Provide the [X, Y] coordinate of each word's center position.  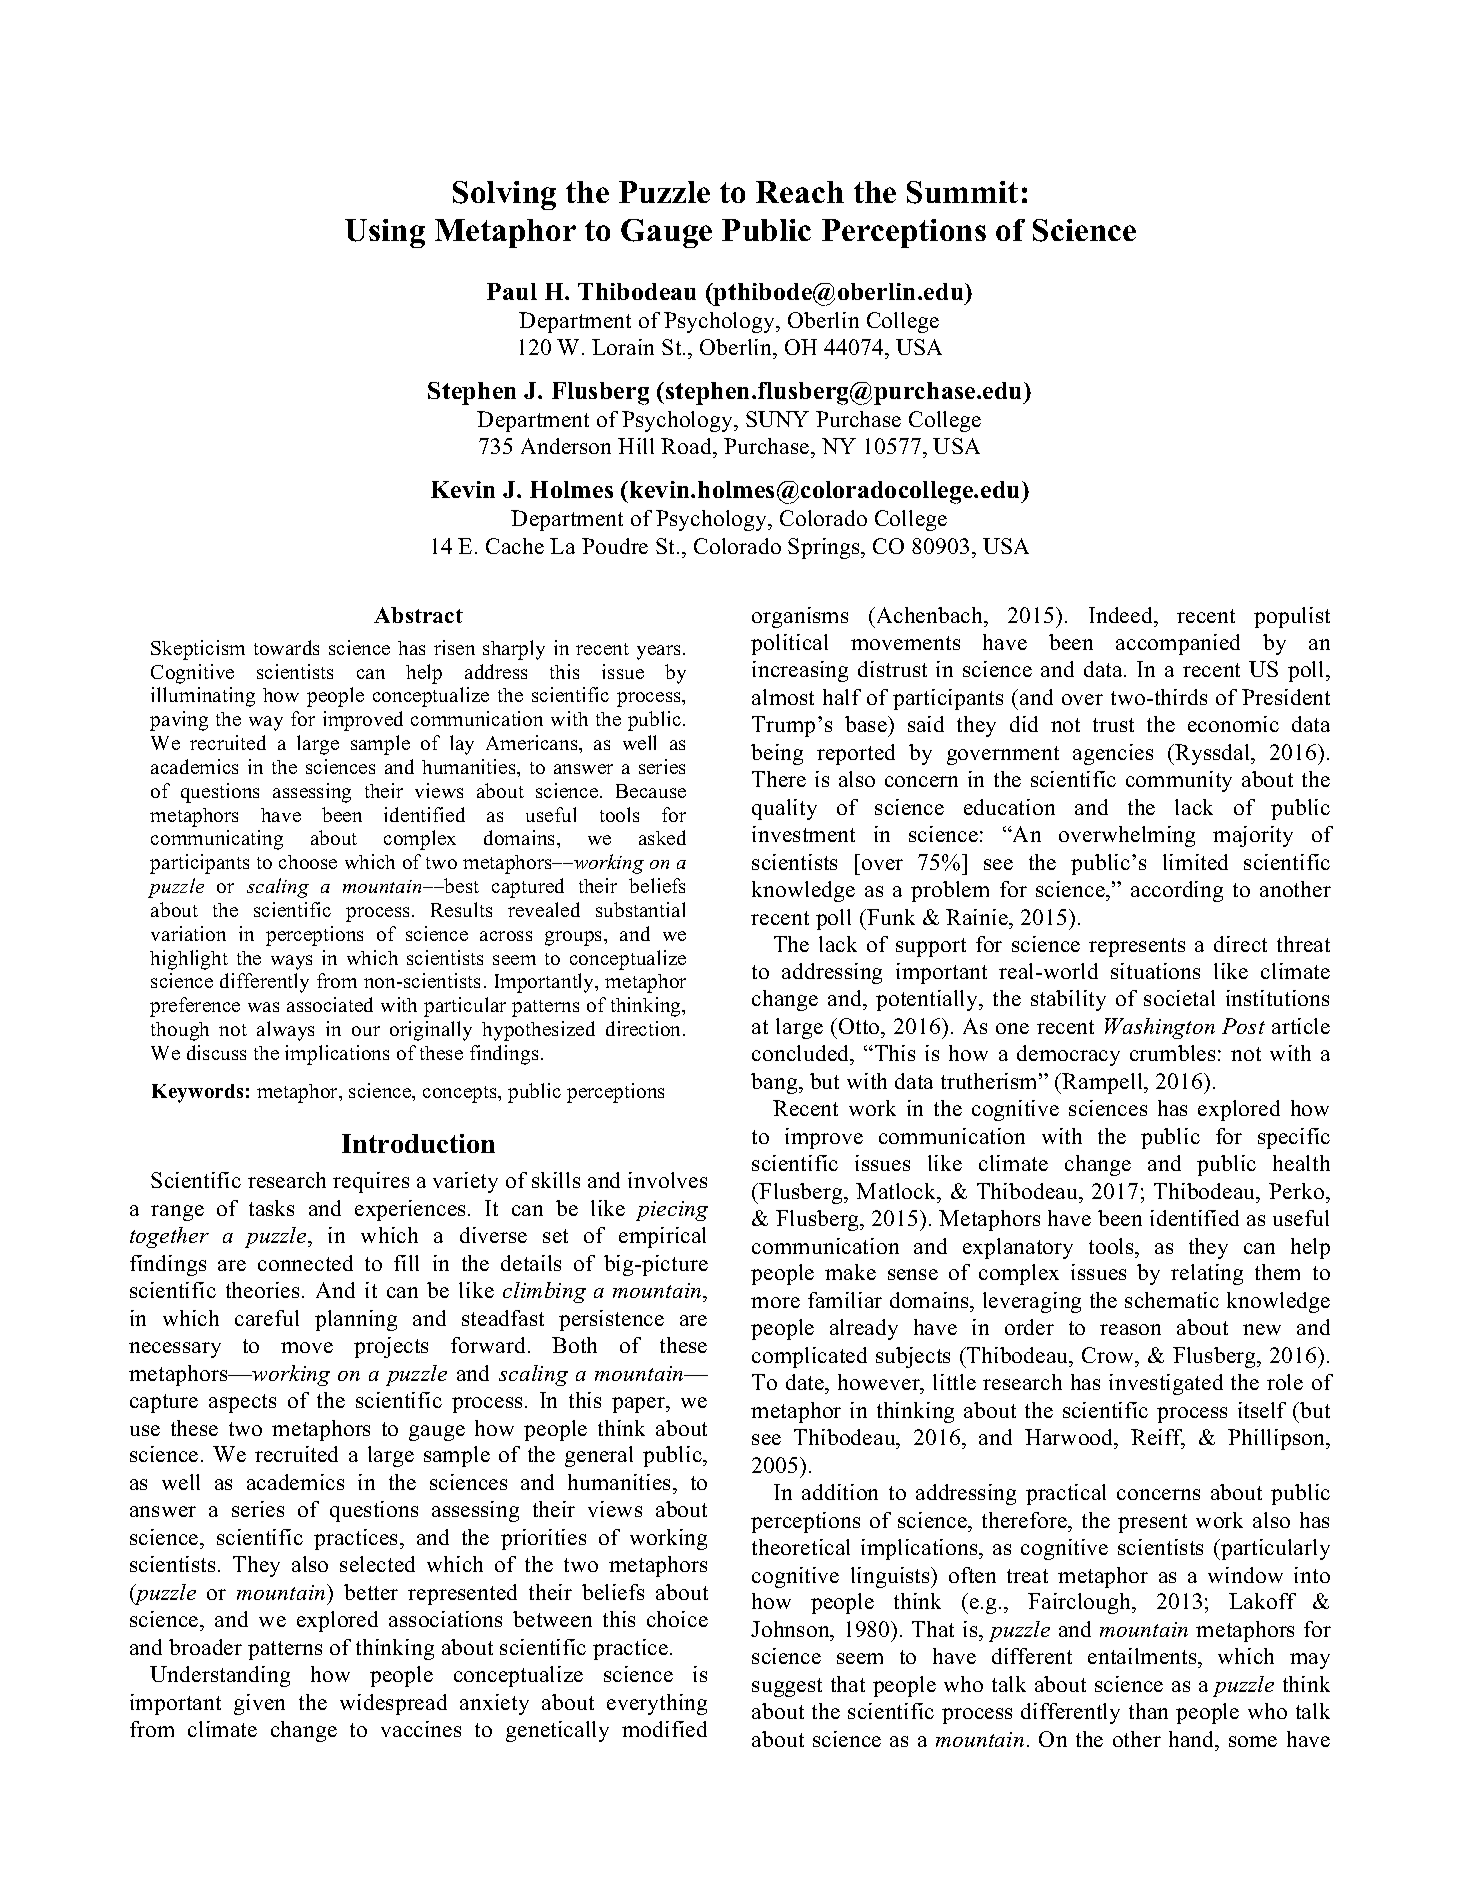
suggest [787, 1687]
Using [385, 233]
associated [330, 1004]
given [259, 1704]
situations [1155, 971]
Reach [800, 192]
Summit [962, 192]
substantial [640, 909]
